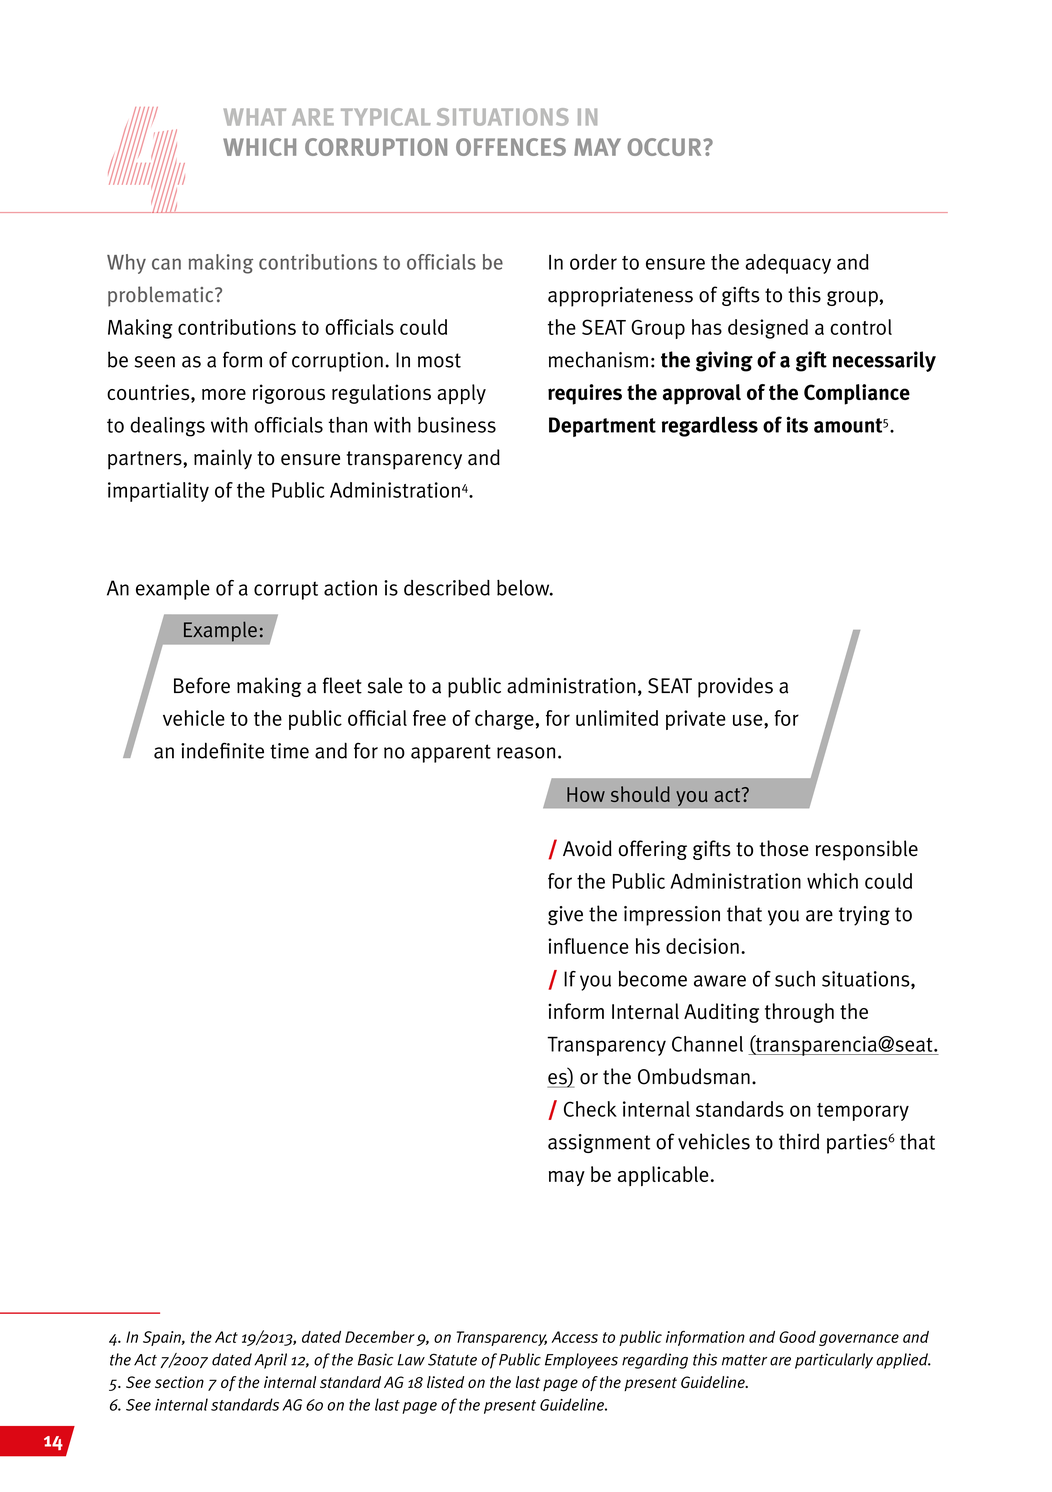 The width and height of the image is (1052, 1492). Describe the element at coordinates (797, 424) in the image. I see `its` at that location.
